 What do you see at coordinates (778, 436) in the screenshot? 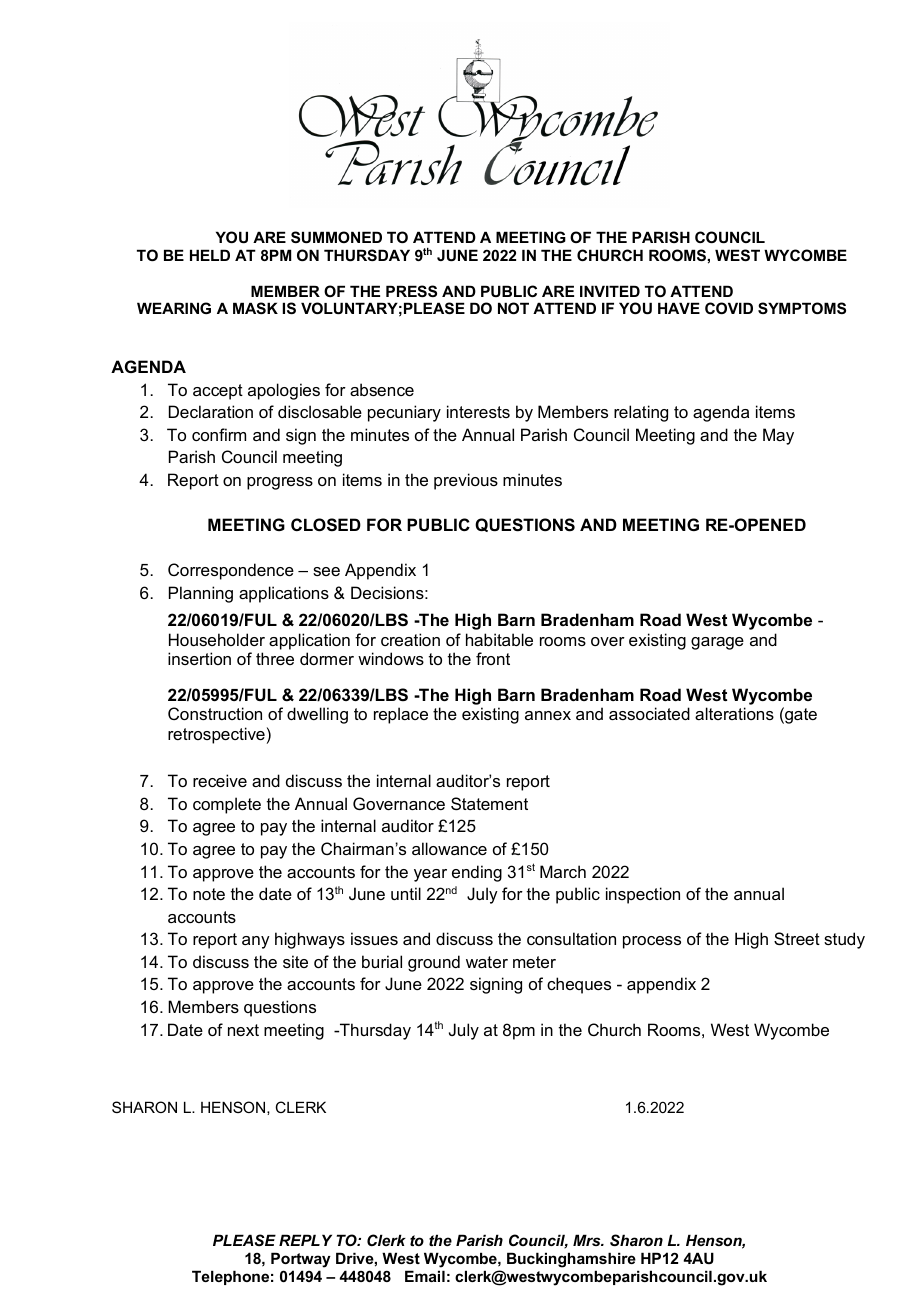
I see `May` at bounding box center [778, 436].
